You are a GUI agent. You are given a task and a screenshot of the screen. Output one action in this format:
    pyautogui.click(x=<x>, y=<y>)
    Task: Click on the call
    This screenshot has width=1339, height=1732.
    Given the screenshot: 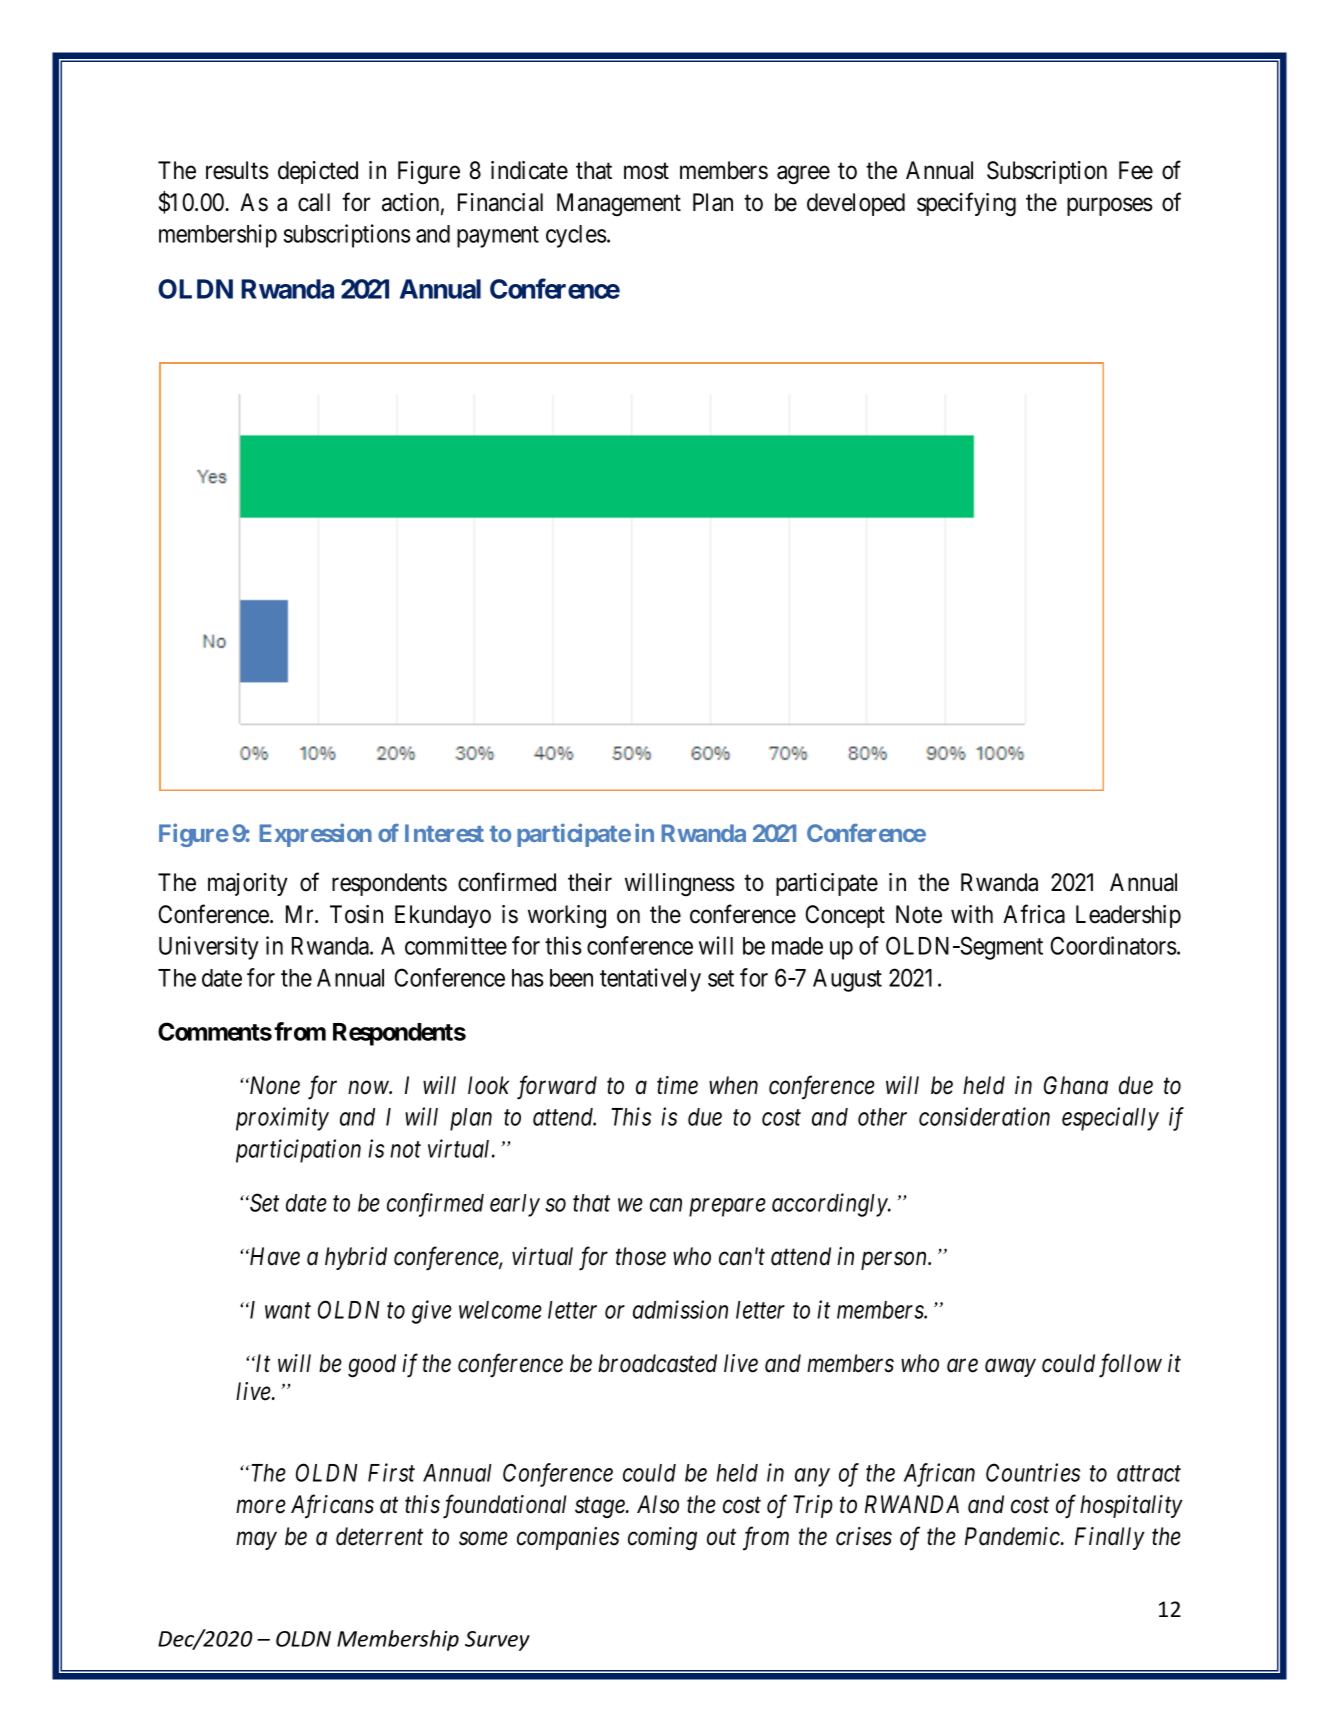 What is the action you would take?
    pyautogui.click(x=314, y=202)
